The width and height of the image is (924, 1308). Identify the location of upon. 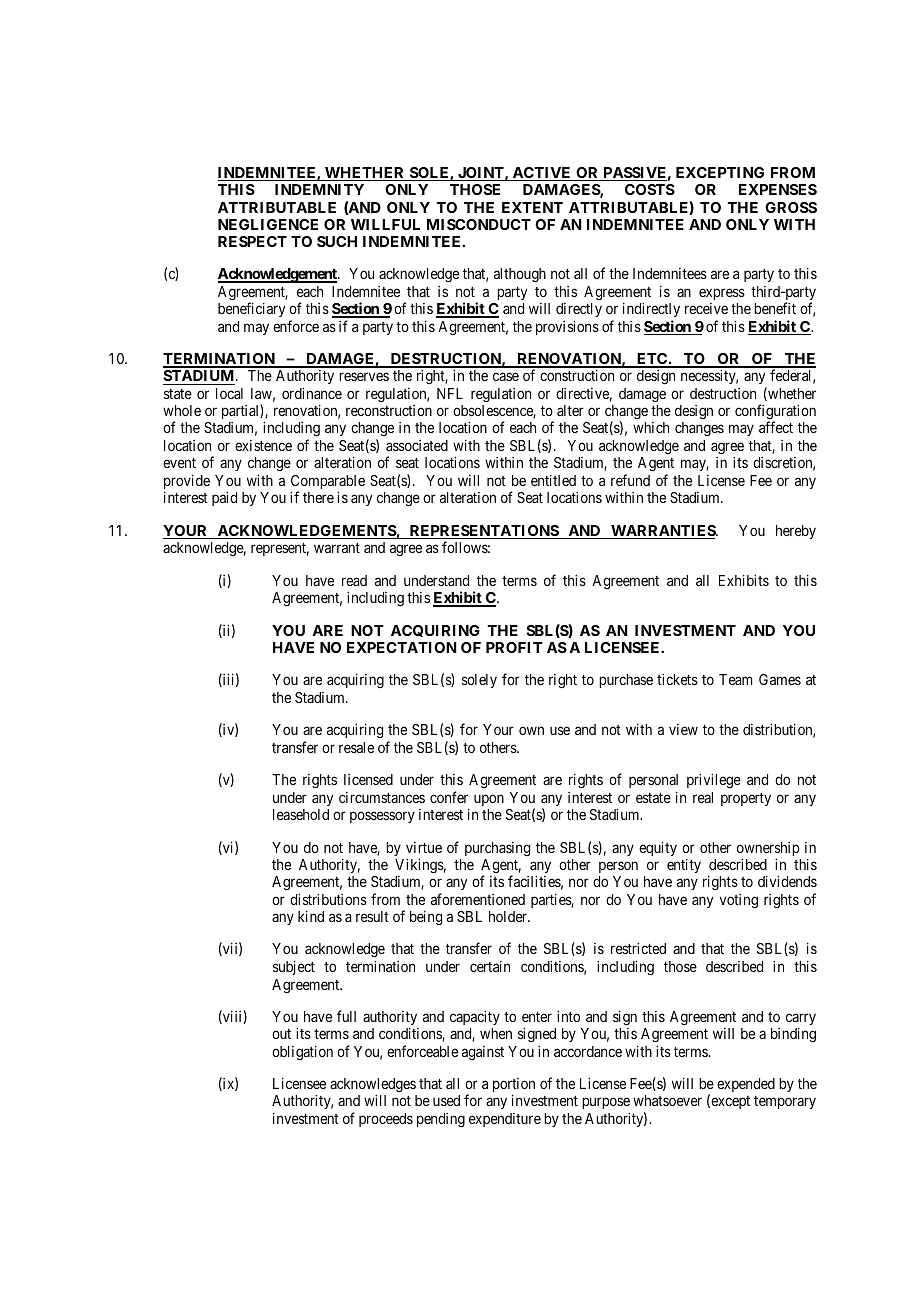
(489, 800).
